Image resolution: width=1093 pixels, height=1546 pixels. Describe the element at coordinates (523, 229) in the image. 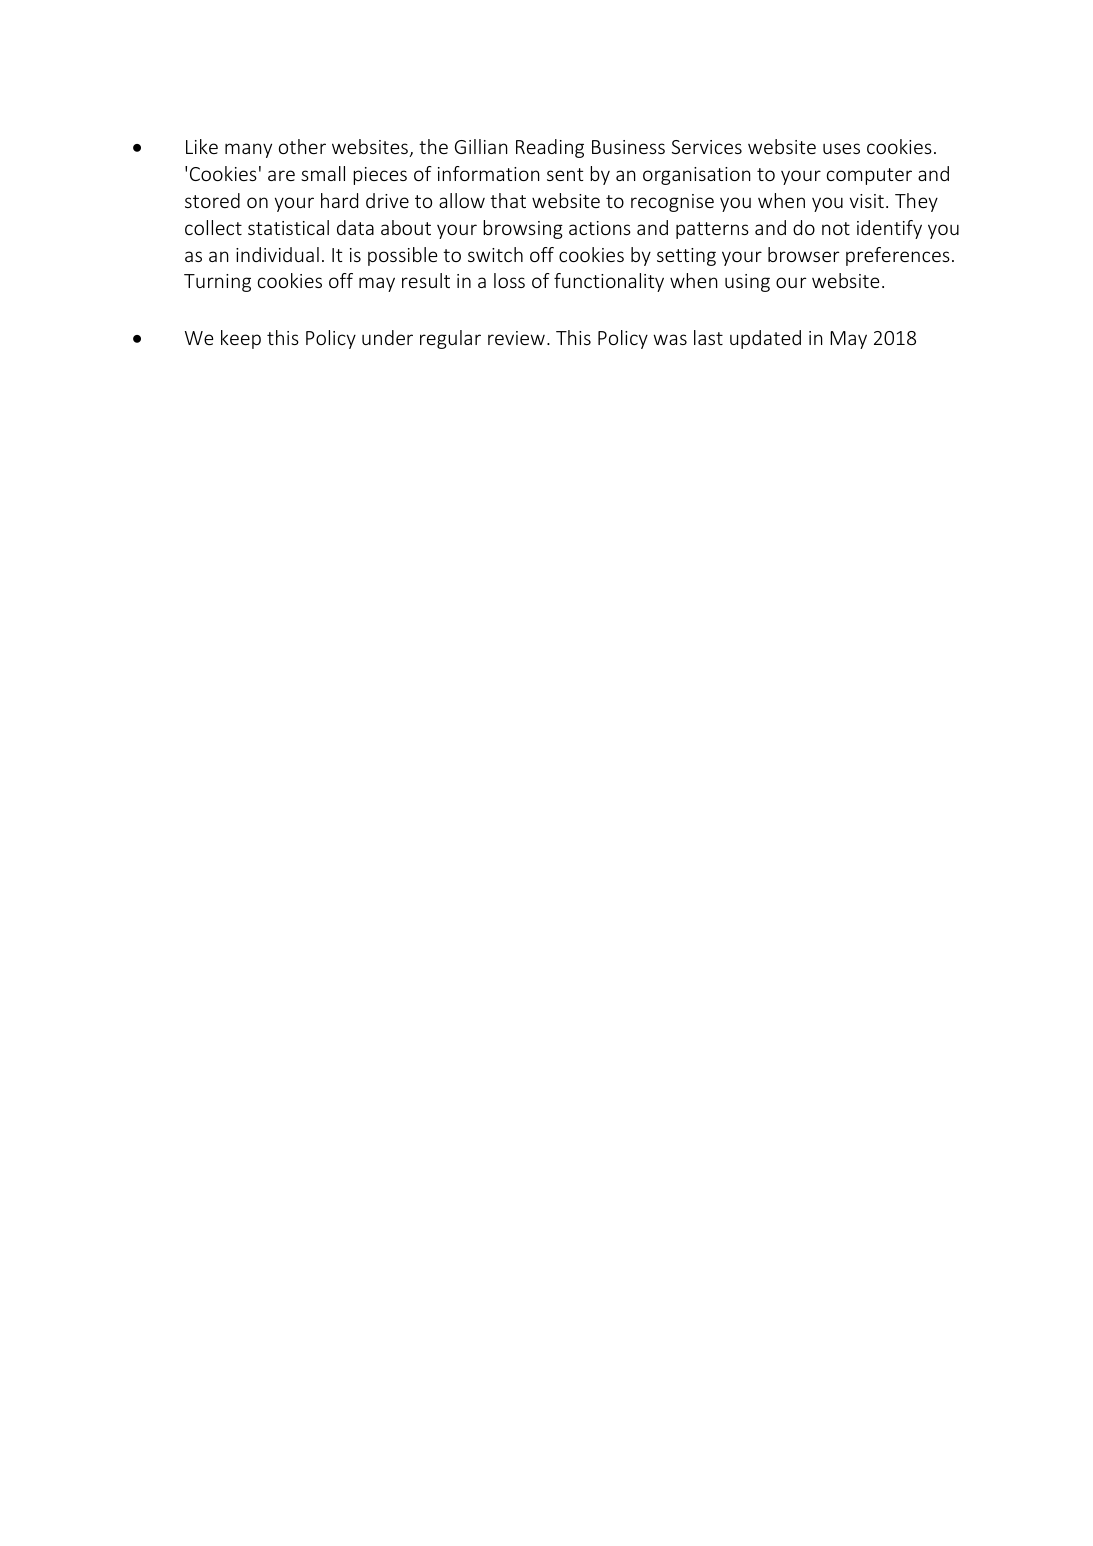

I see `browsing` at that location.
